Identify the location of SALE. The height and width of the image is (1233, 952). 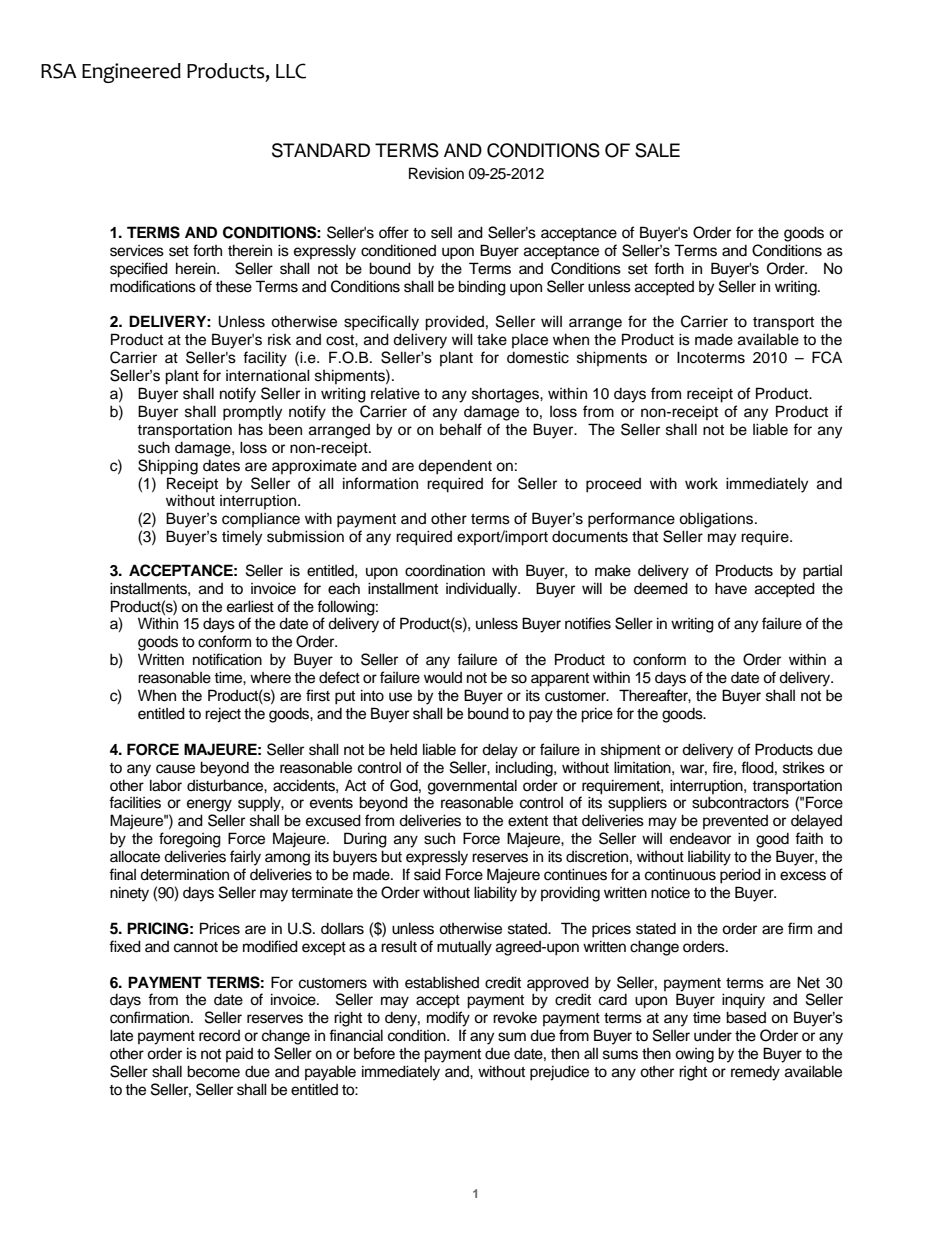
(657, 150).
